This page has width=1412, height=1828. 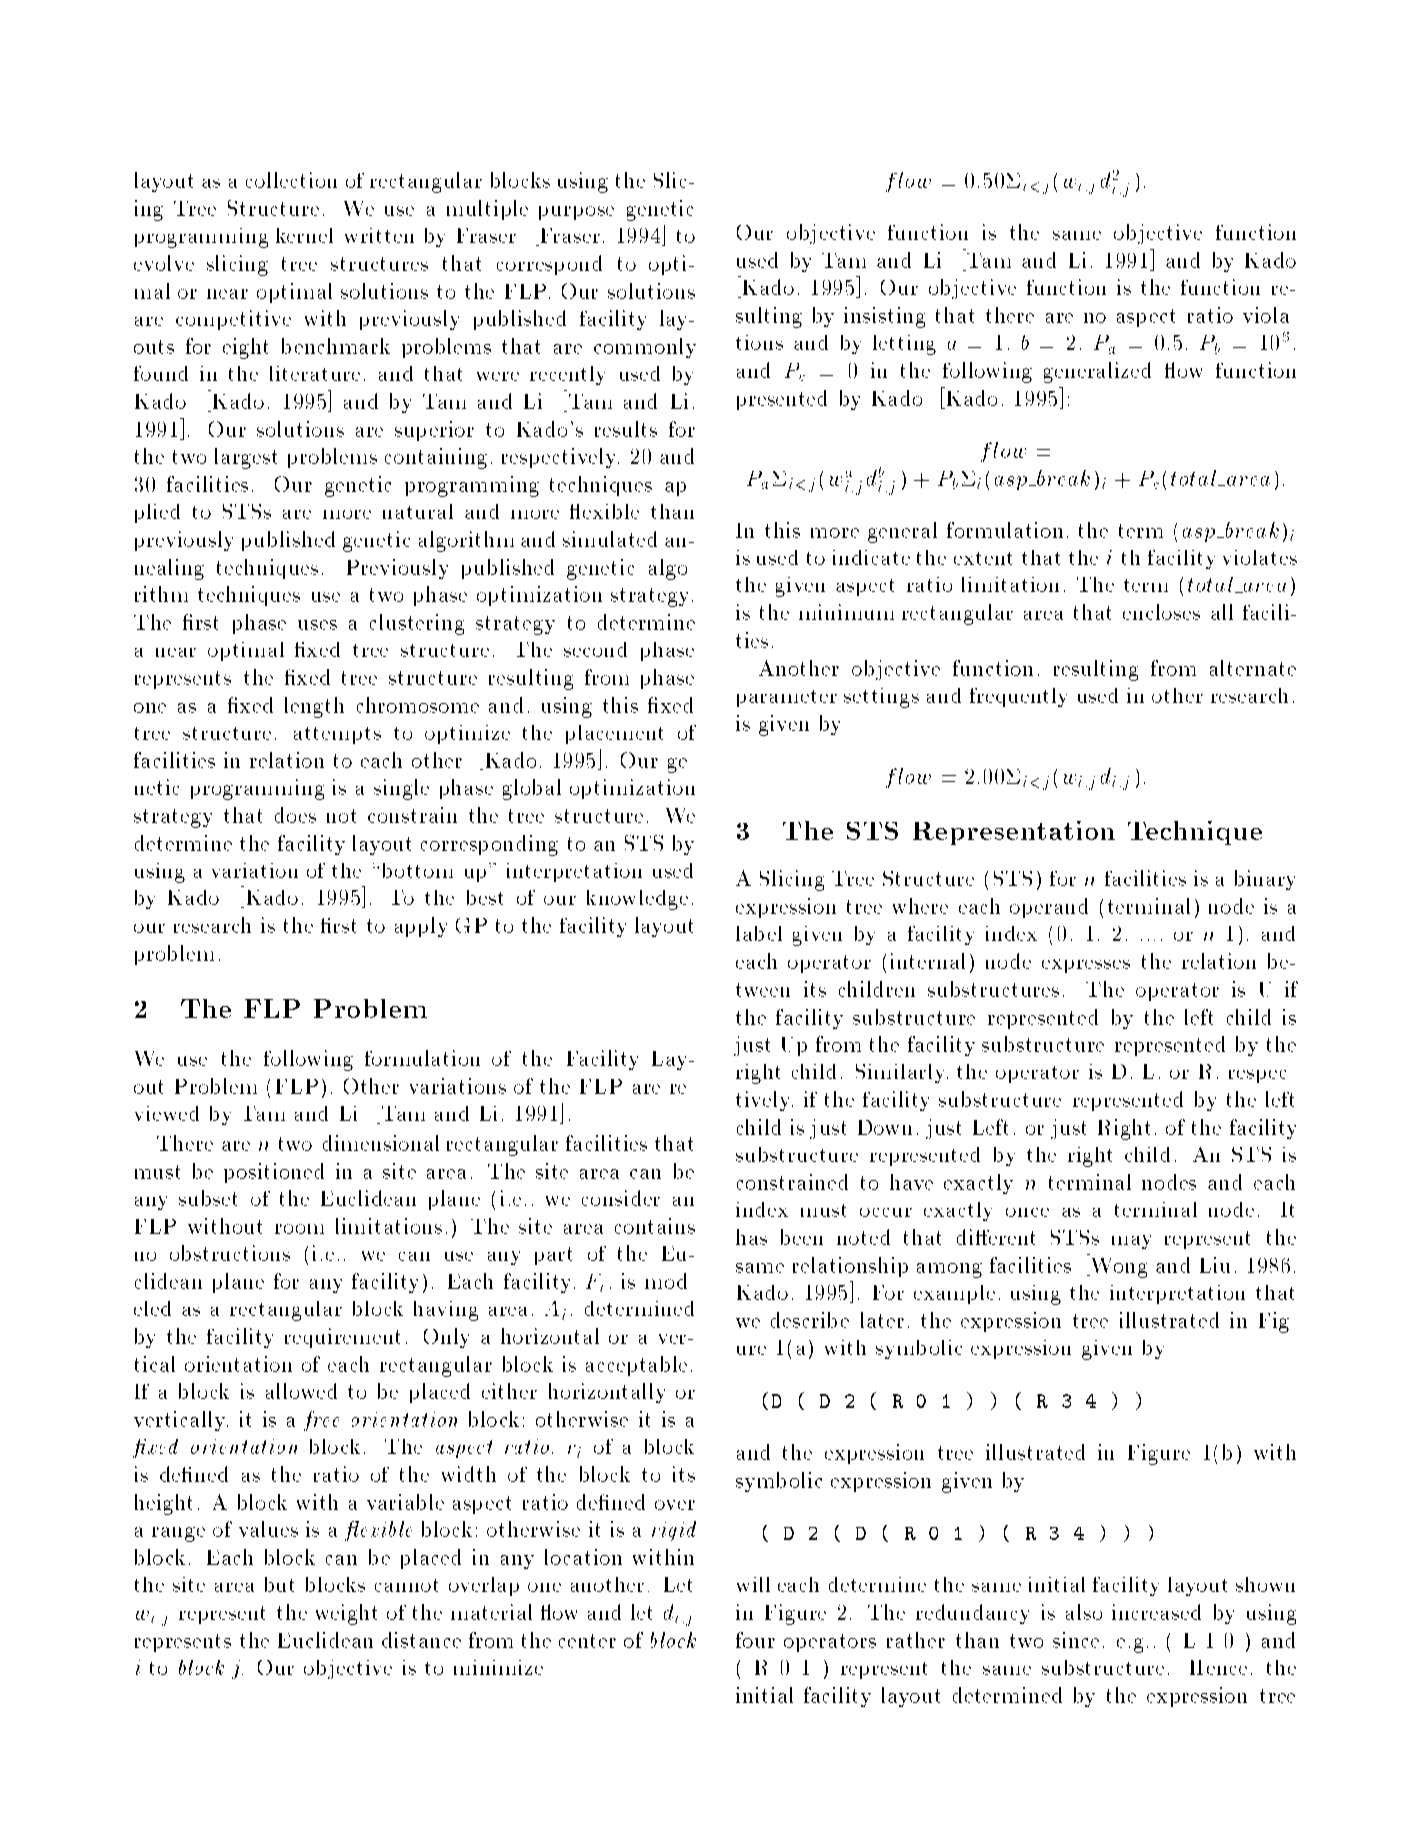 I want to click on four, so click(x=755, y=1640).
